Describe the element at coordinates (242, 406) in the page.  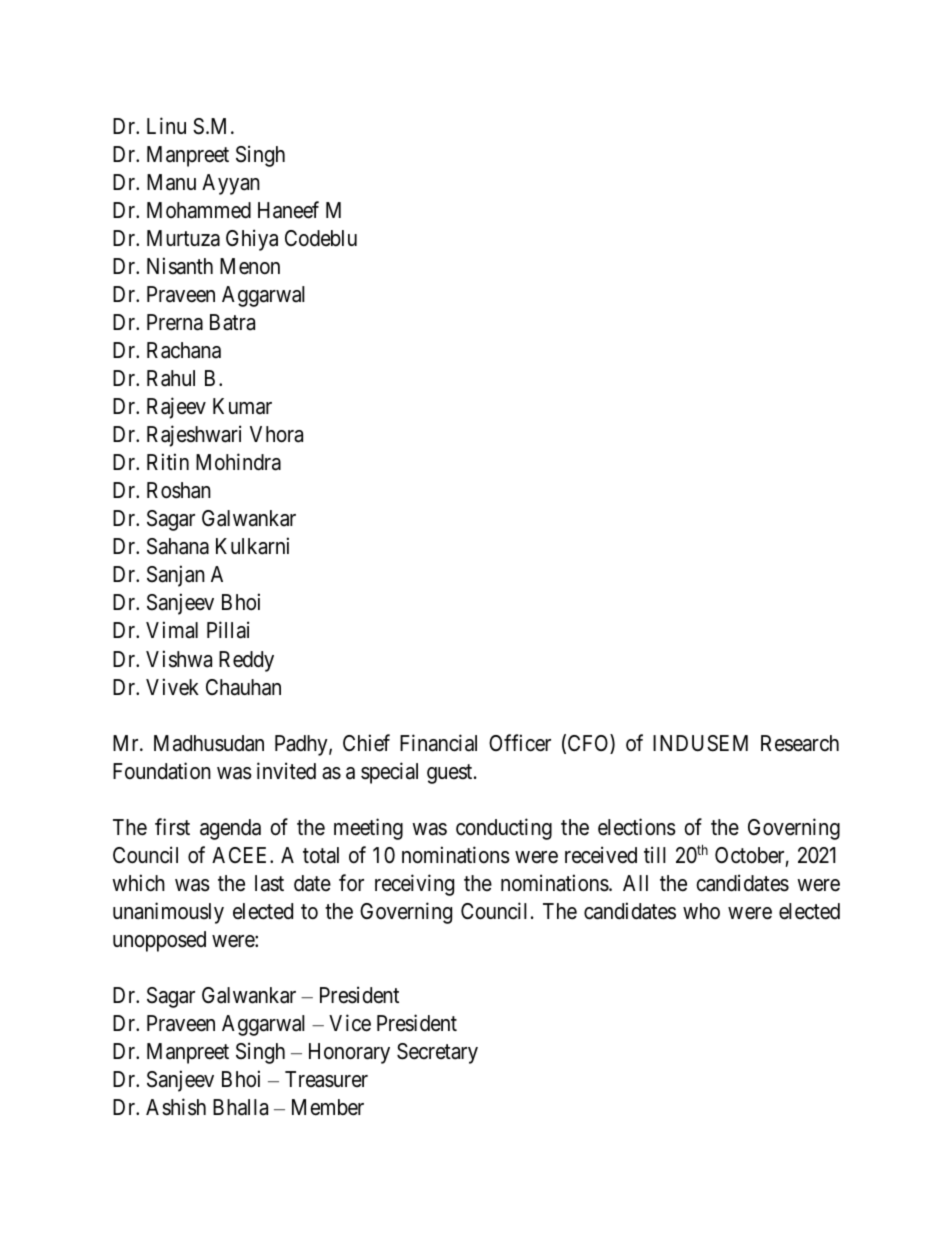
I see `Kumar` at that location.
